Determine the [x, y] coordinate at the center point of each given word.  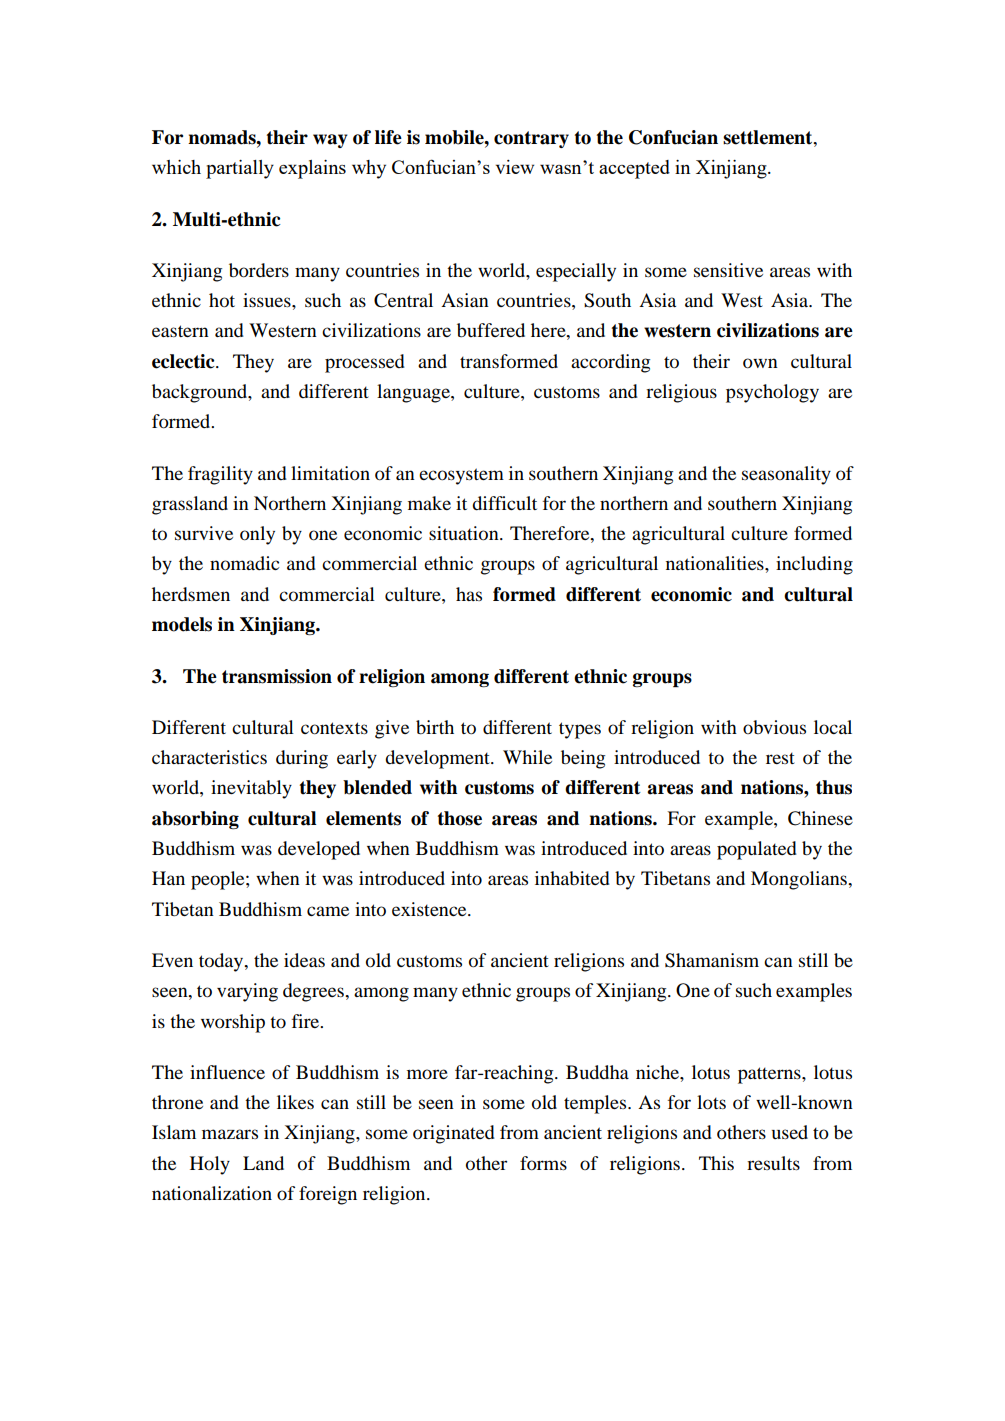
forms [543, 1163]
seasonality [786, 475]
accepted [634, 169]
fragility [220, 475]
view [515, 167]
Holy [210, 1165]
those [460, 818]
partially [240, 169]
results [773, 1163]
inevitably [251, 789]
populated [757, 850]
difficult [504, 503]
